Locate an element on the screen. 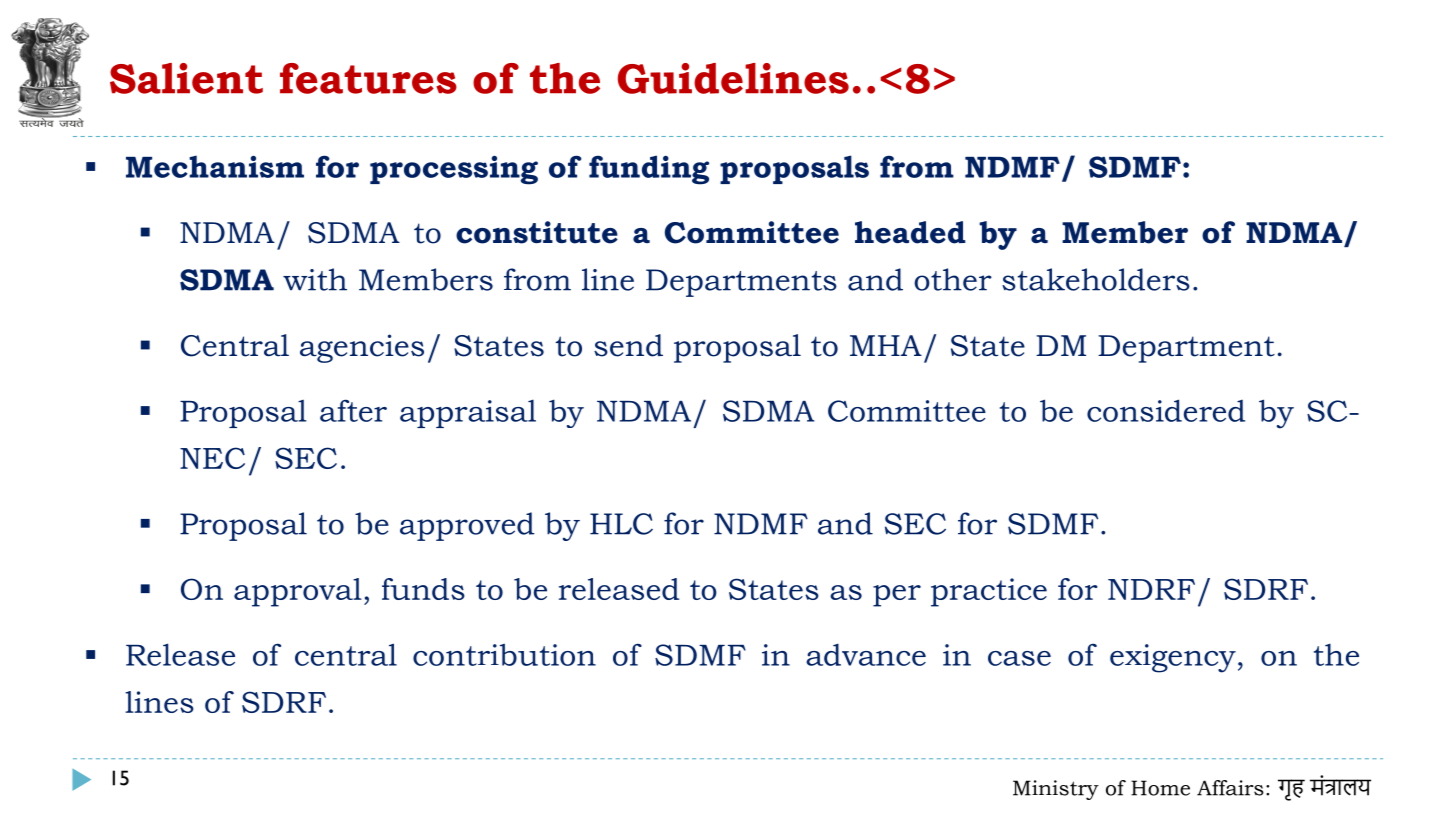  Home is located at coordinates (1160, 788).
